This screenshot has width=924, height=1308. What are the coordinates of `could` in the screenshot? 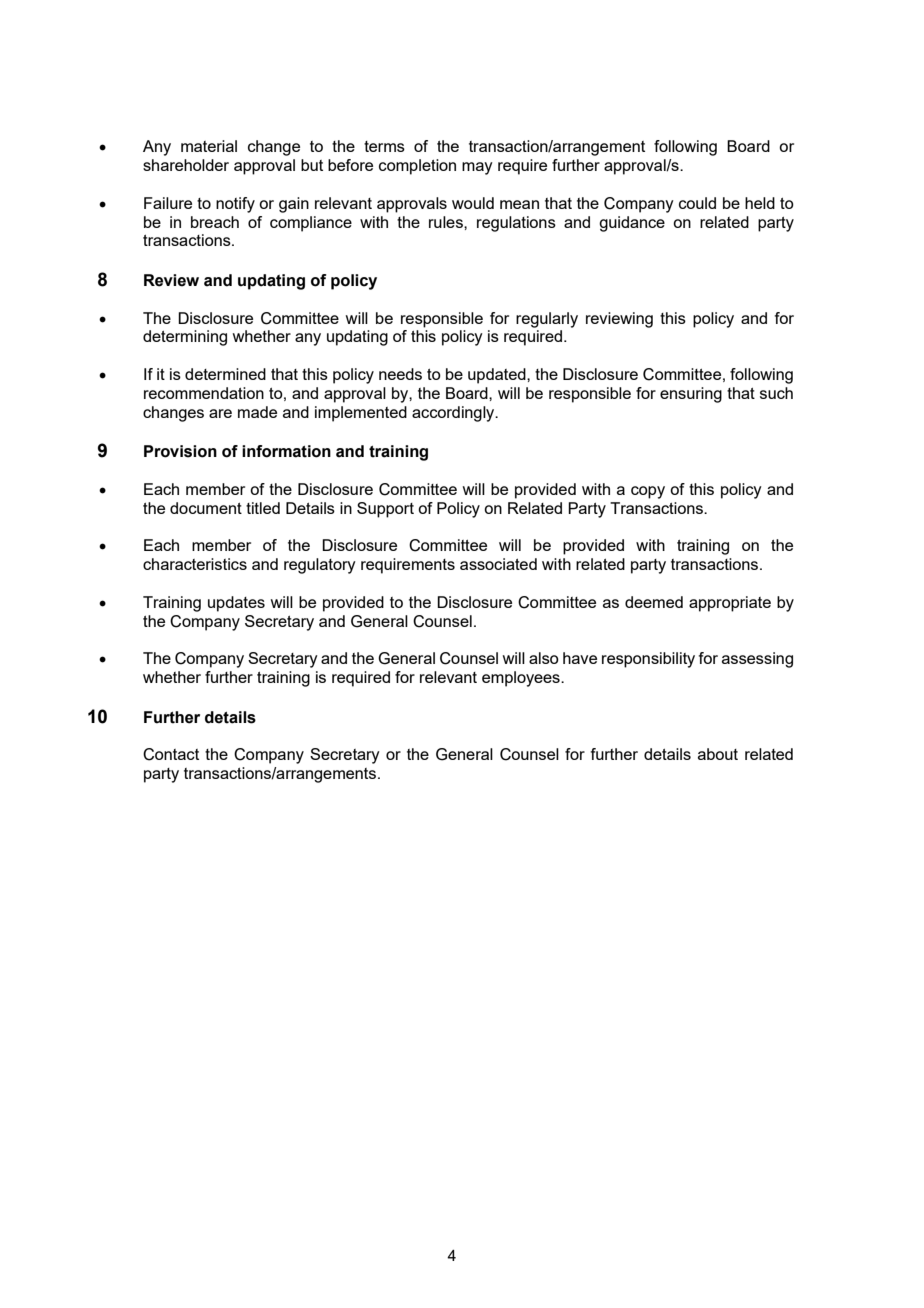 It's located at (697, 203).
